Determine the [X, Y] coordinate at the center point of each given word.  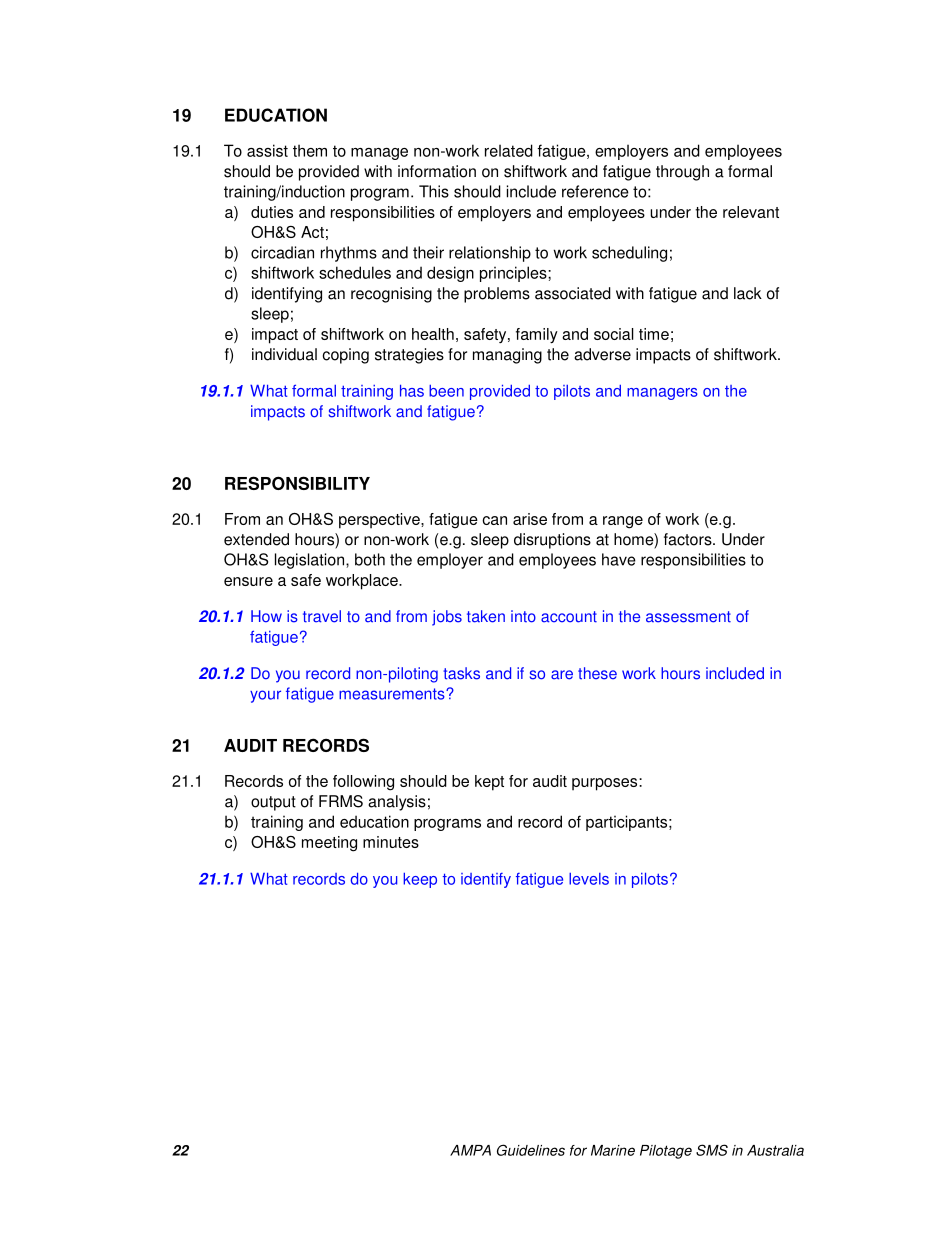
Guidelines [531, 1150]
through [682, 173]
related [509, 150]
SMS [712, 1150]
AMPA [470, 1150]
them [310, 150]
